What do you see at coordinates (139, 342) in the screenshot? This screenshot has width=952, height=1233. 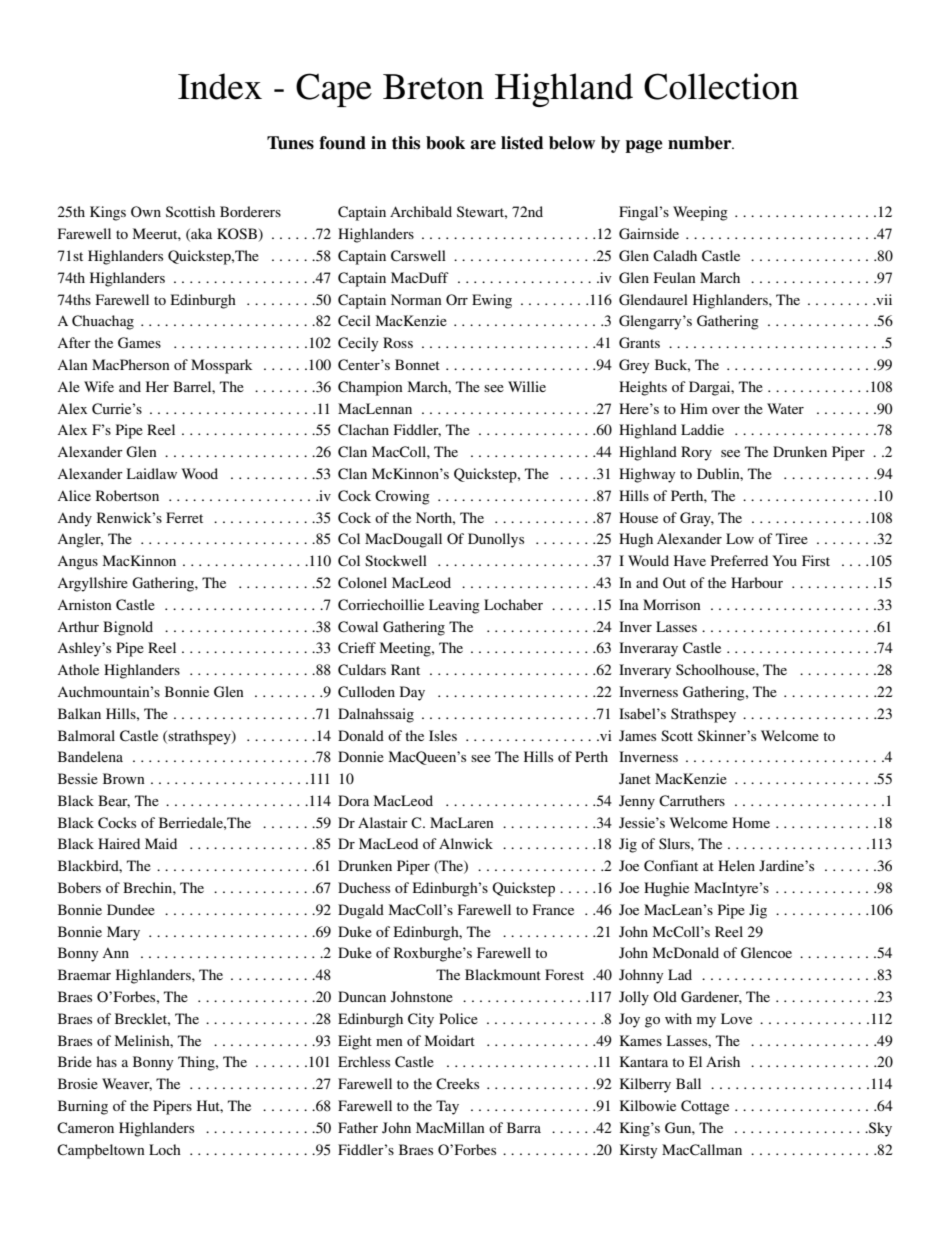 I see `Games` at bounding box center [139, 342].
